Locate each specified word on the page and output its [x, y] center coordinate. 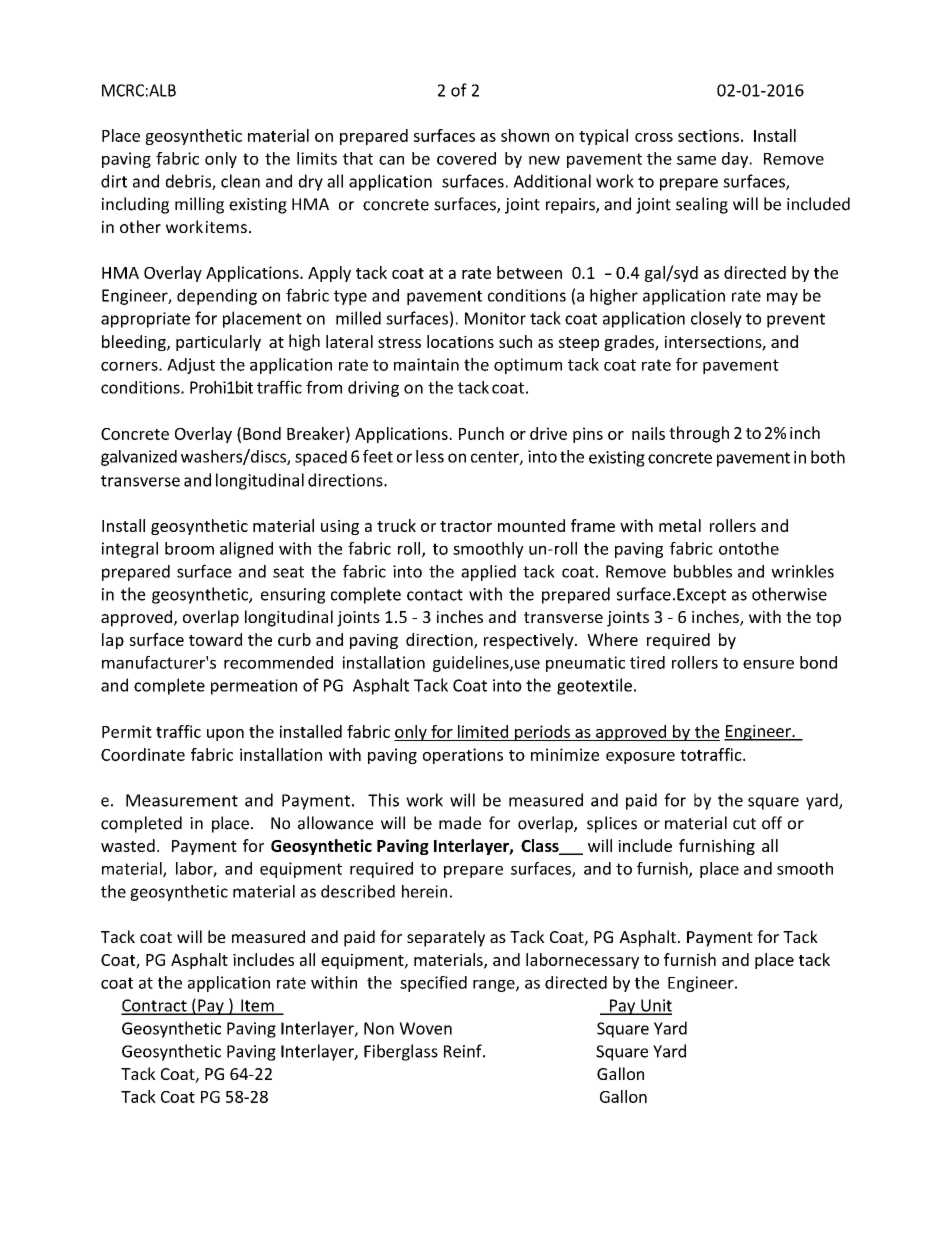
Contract [155, 1006]
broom [189, 548]
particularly [218, 343]
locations [460, 341]
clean [240, 181]
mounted [531, 525]
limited [483, 731]
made [460, 823]
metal [680, 525]
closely [716, 319]
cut [744, 824]
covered [466, 158]
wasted [128, 845]
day [736, 160]
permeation [254, 687]
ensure [768, 664]
